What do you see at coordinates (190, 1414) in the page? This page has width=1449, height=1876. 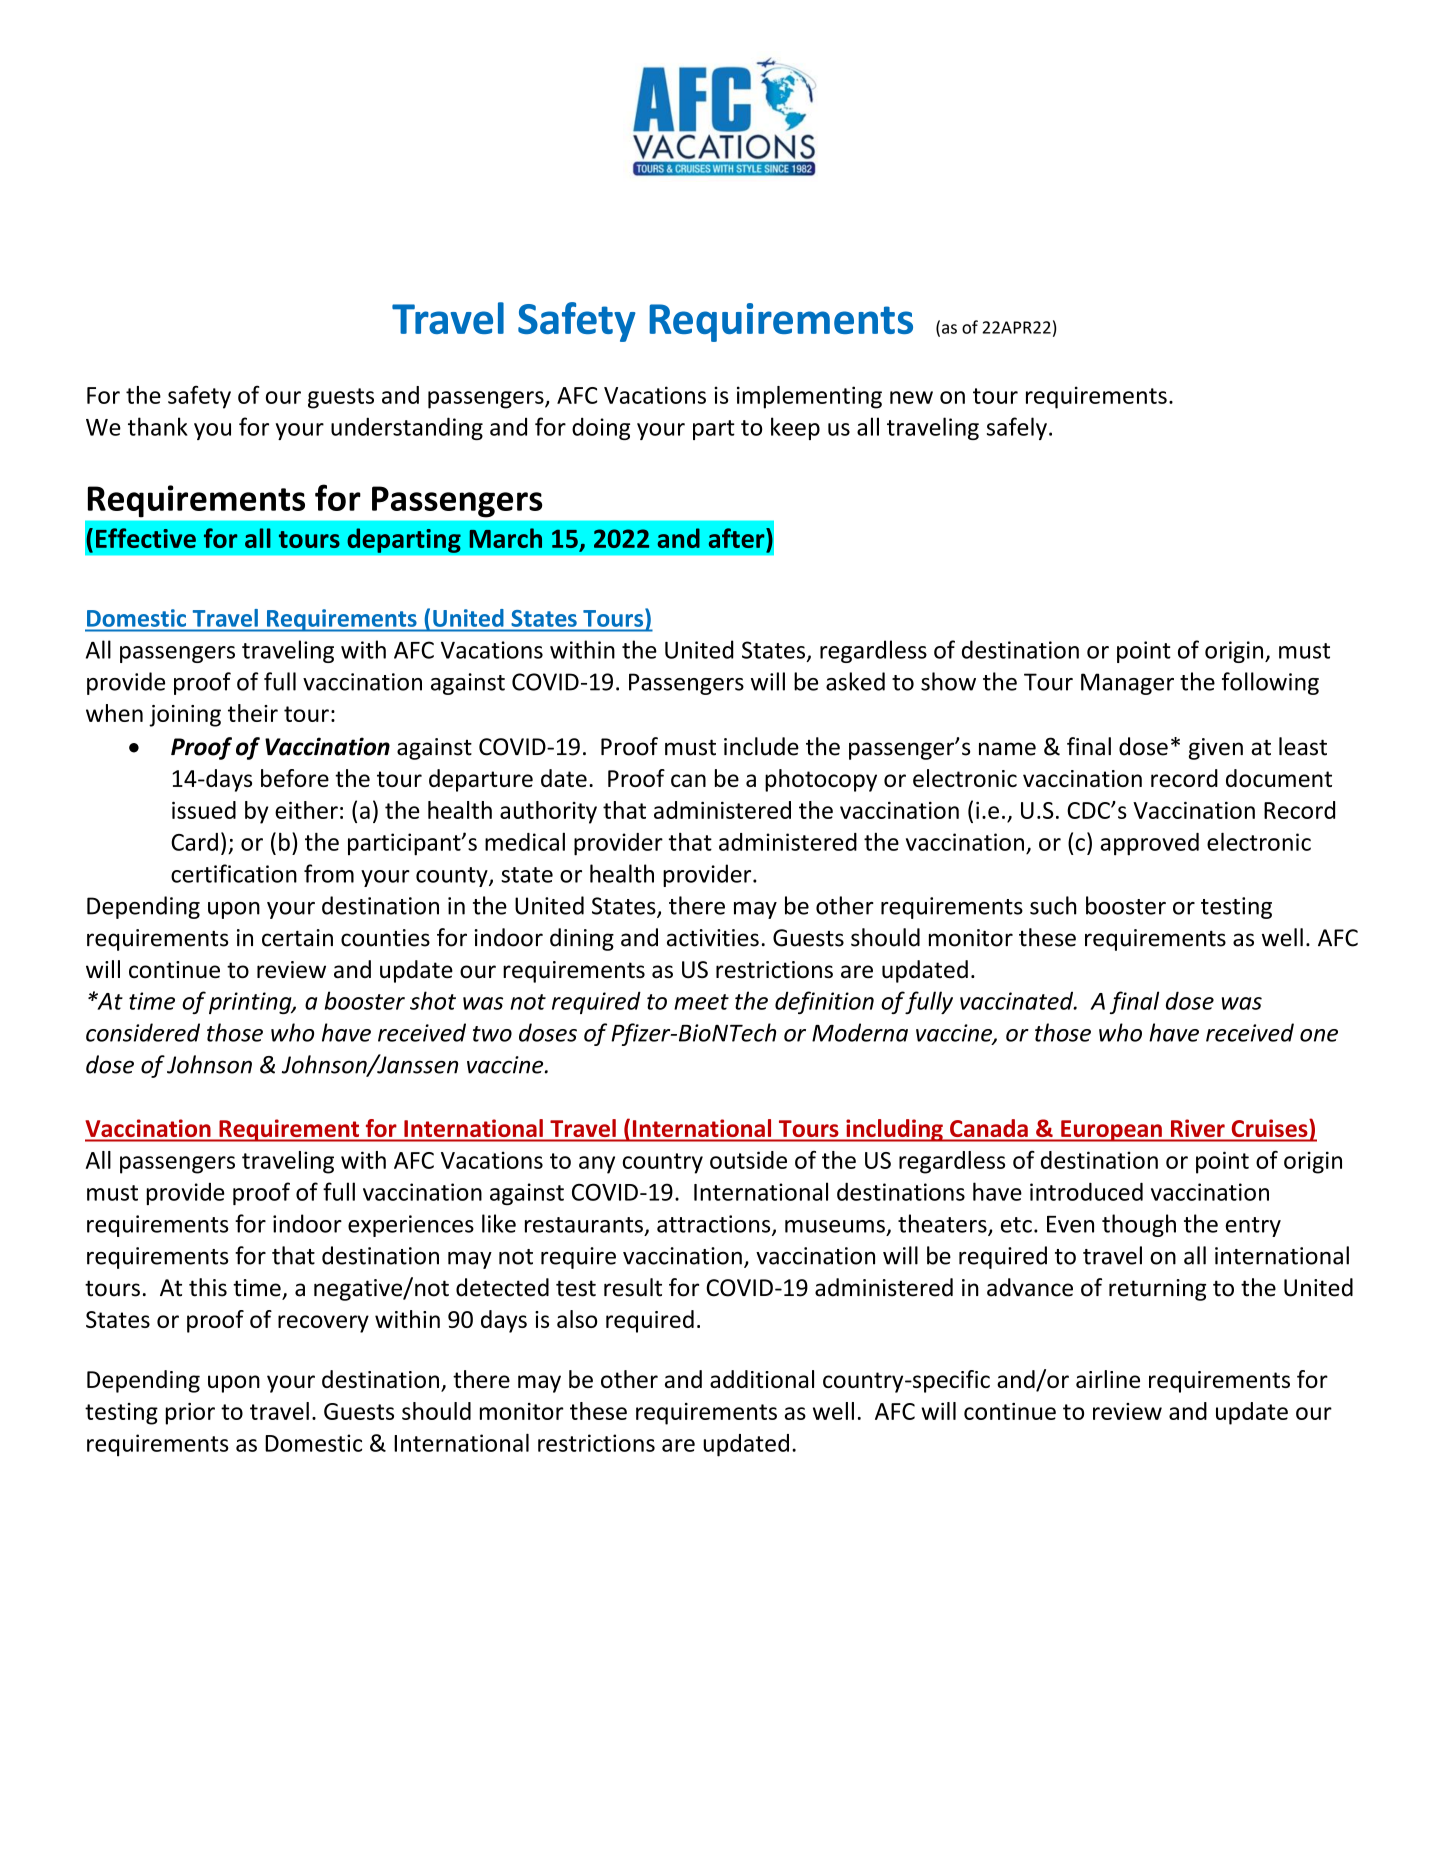 I see `prior` at bounding box center [190, 1414].
